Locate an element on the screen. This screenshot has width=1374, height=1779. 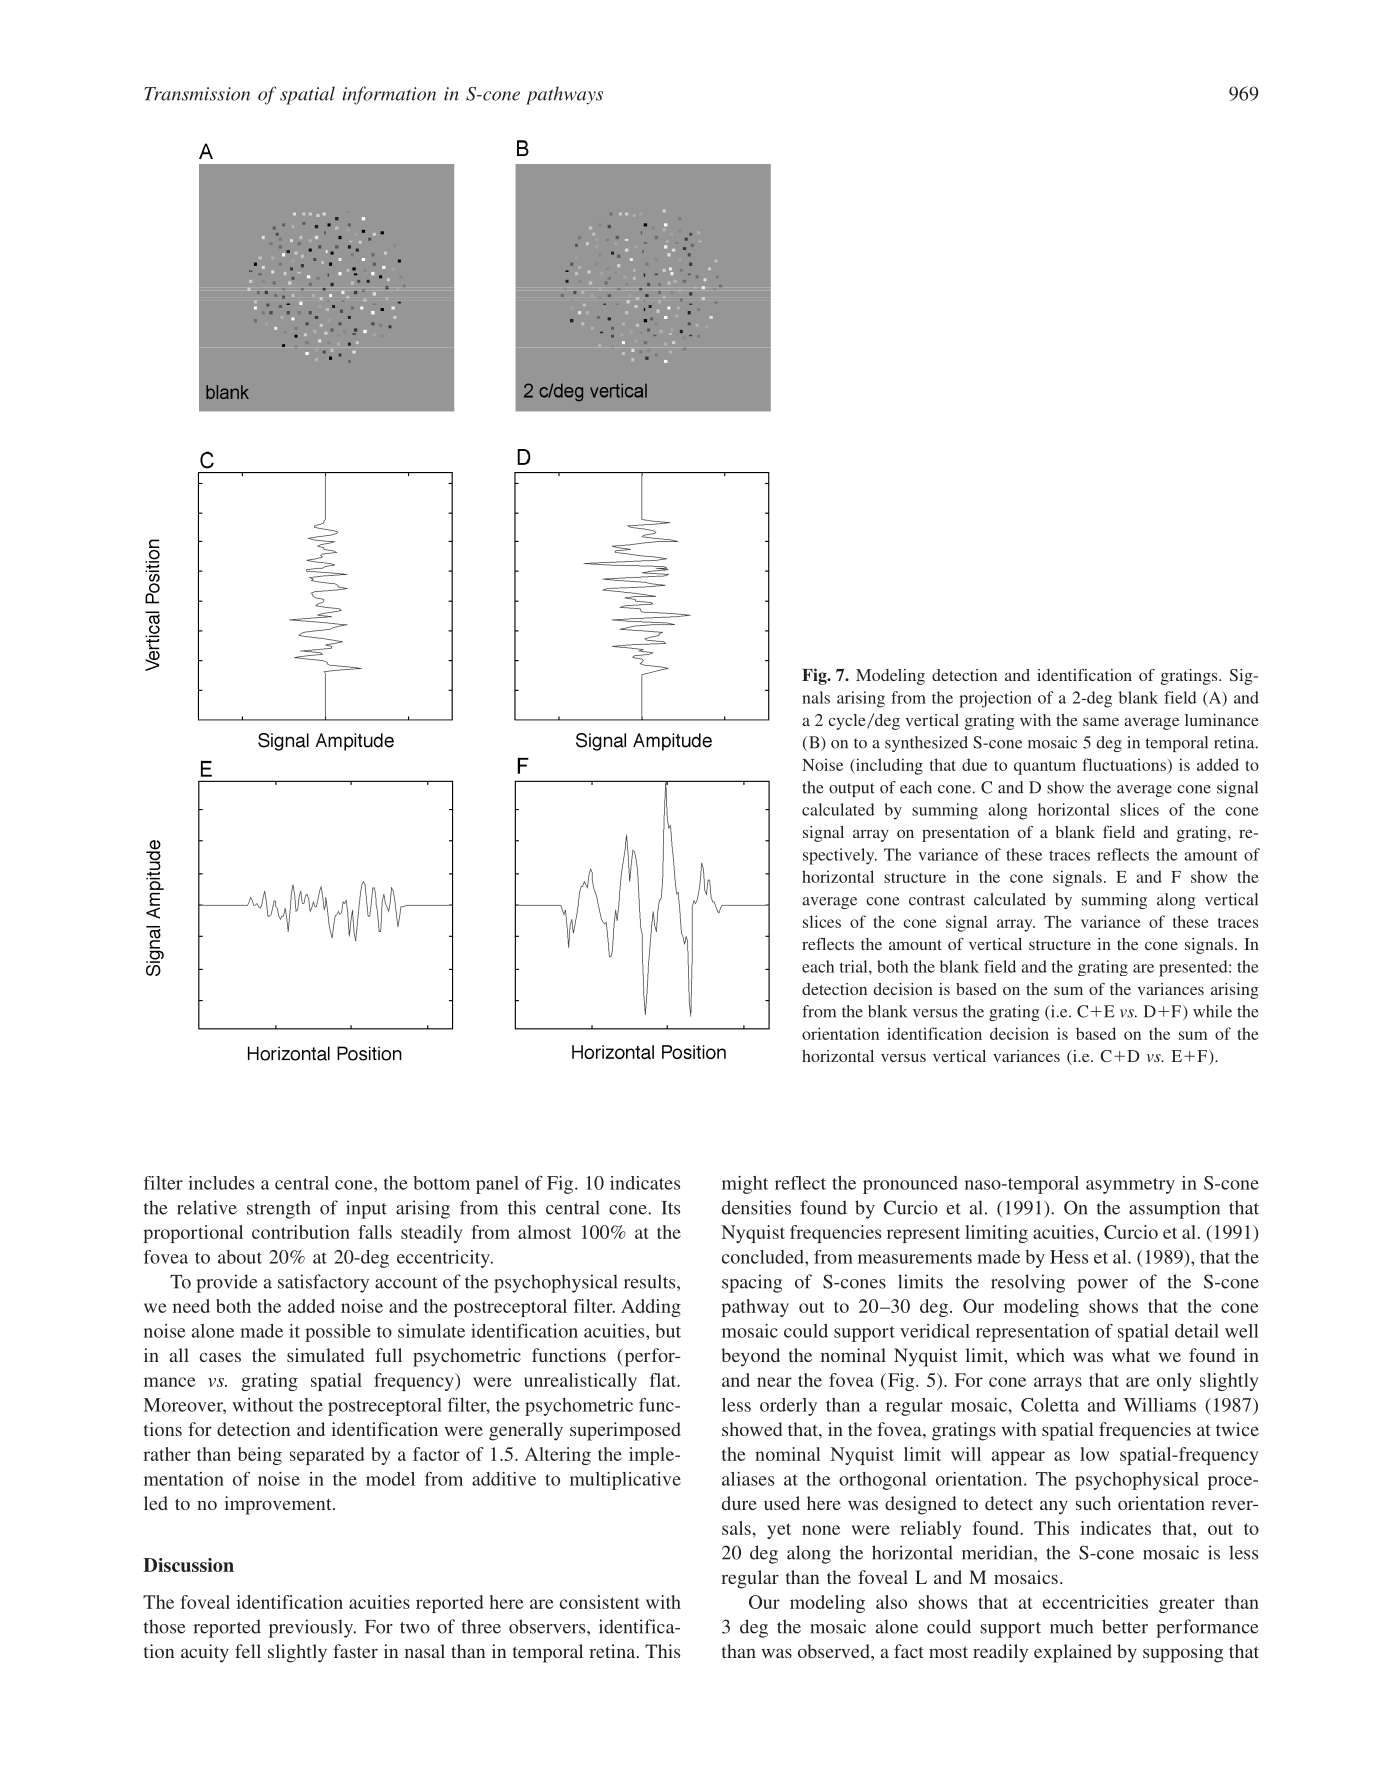
eccentricities is located at coordinates (1095, 1602).
